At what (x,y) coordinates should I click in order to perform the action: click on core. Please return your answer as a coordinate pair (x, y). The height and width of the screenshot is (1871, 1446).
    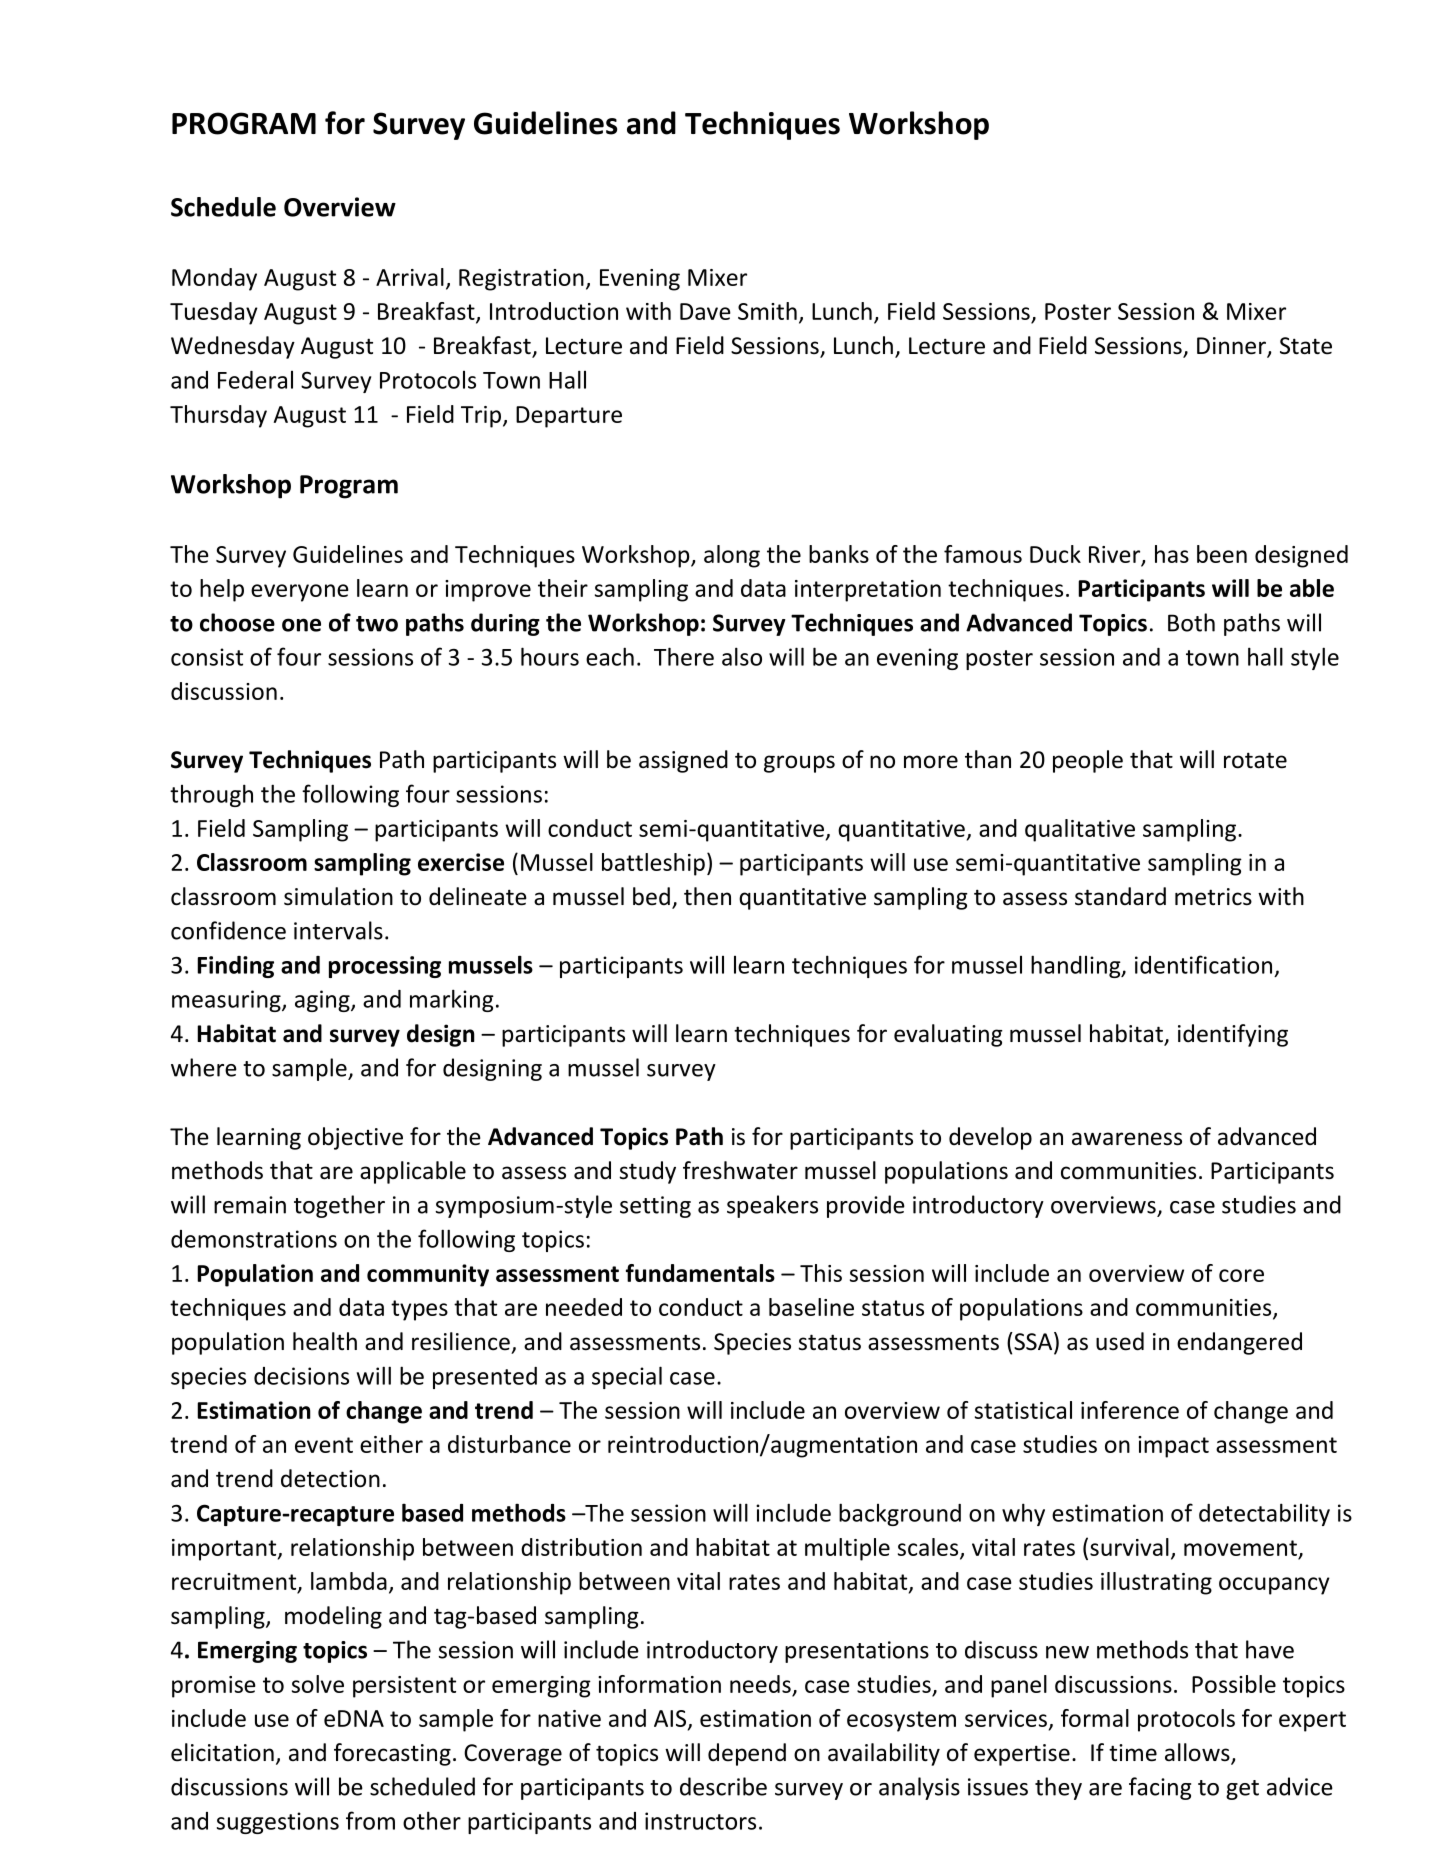
    Looking at the image, I should click on (1241, 1275).
